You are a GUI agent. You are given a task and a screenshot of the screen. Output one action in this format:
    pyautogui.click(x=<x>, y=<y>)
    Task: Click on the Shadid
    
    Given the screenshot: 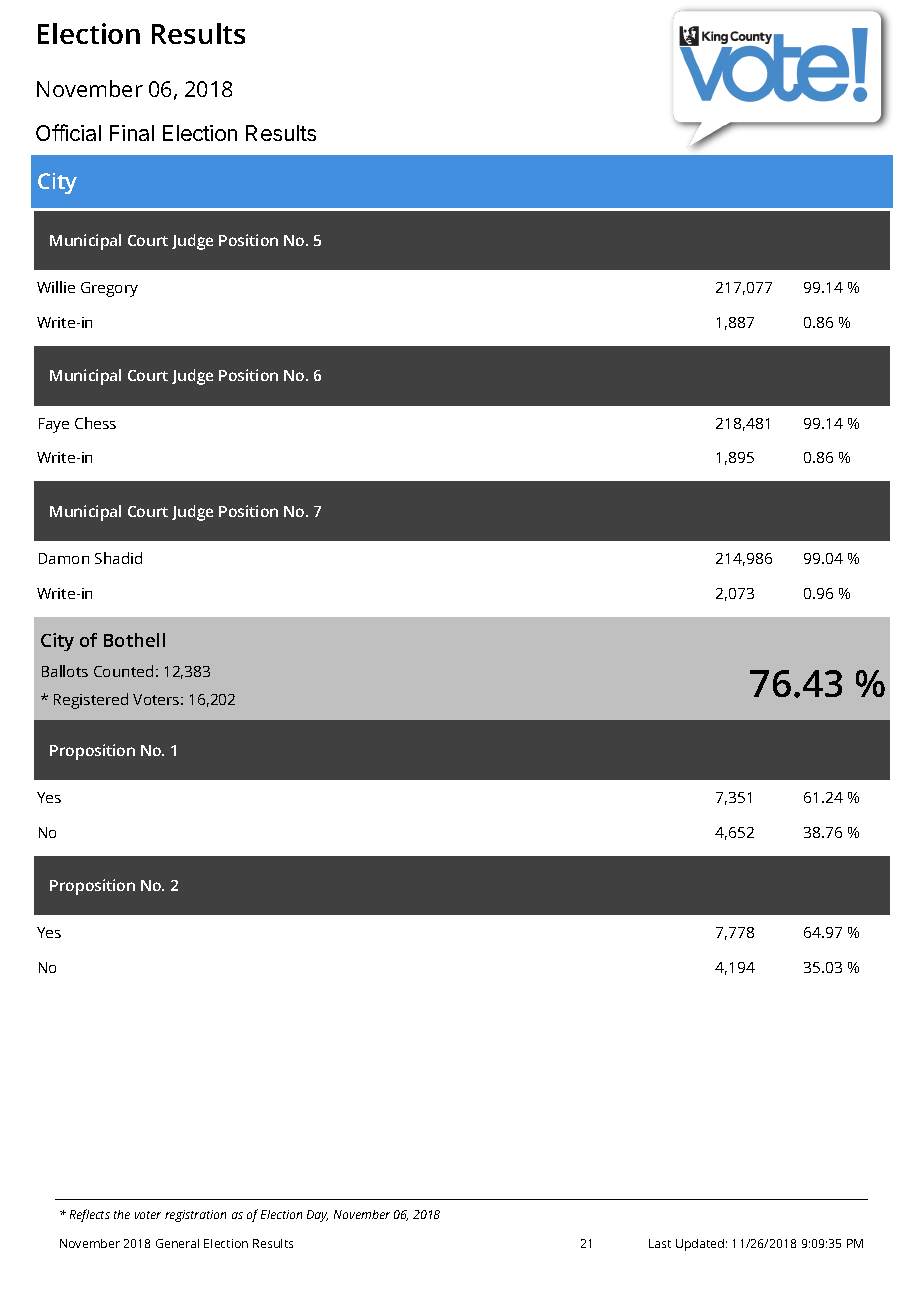 What is the action you would take?
    pyautogui.click(x=118, y=558)
